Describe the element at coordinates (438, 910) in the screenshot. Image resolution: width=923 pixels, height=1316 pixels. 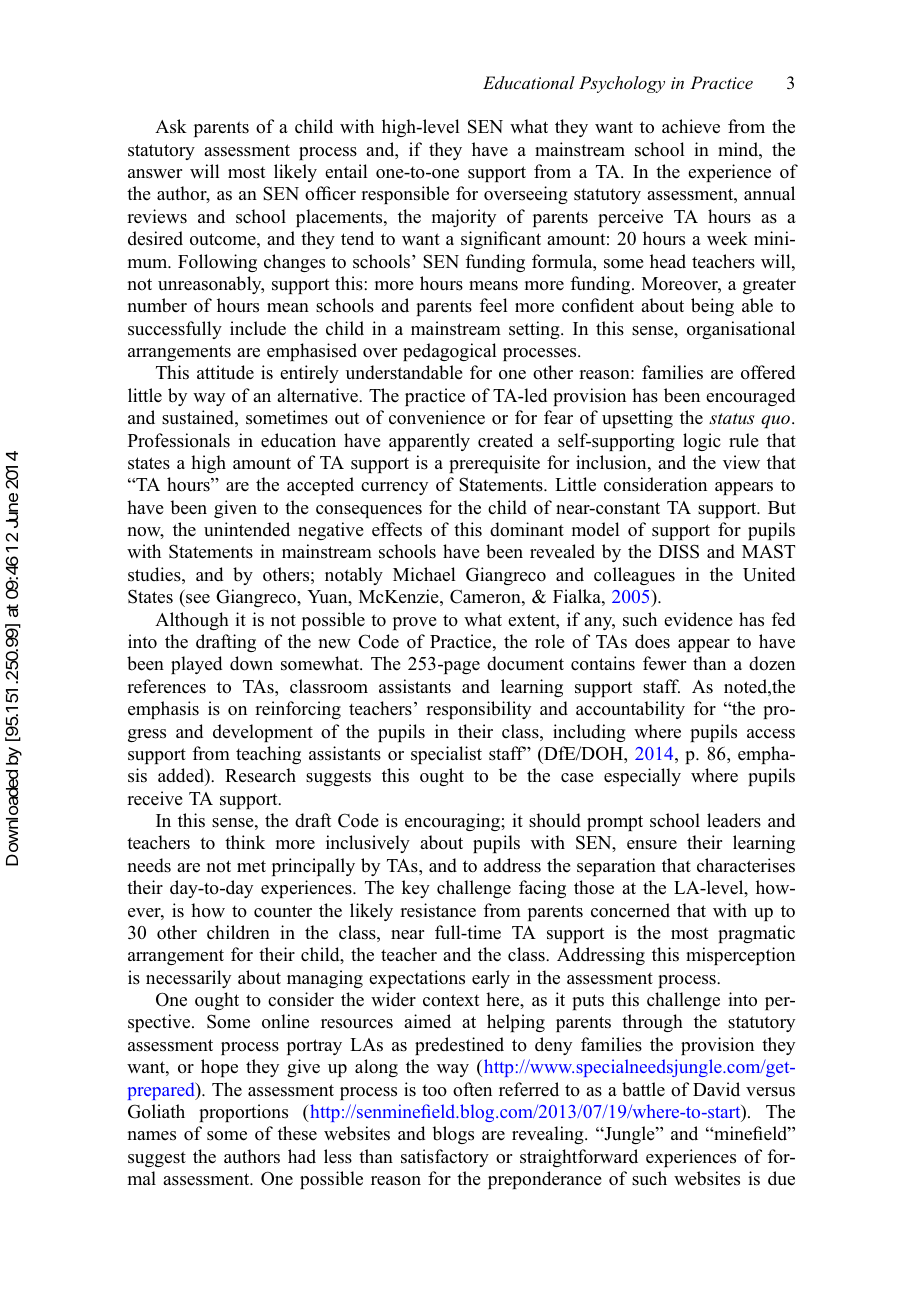
I see `resistance` at that location.
